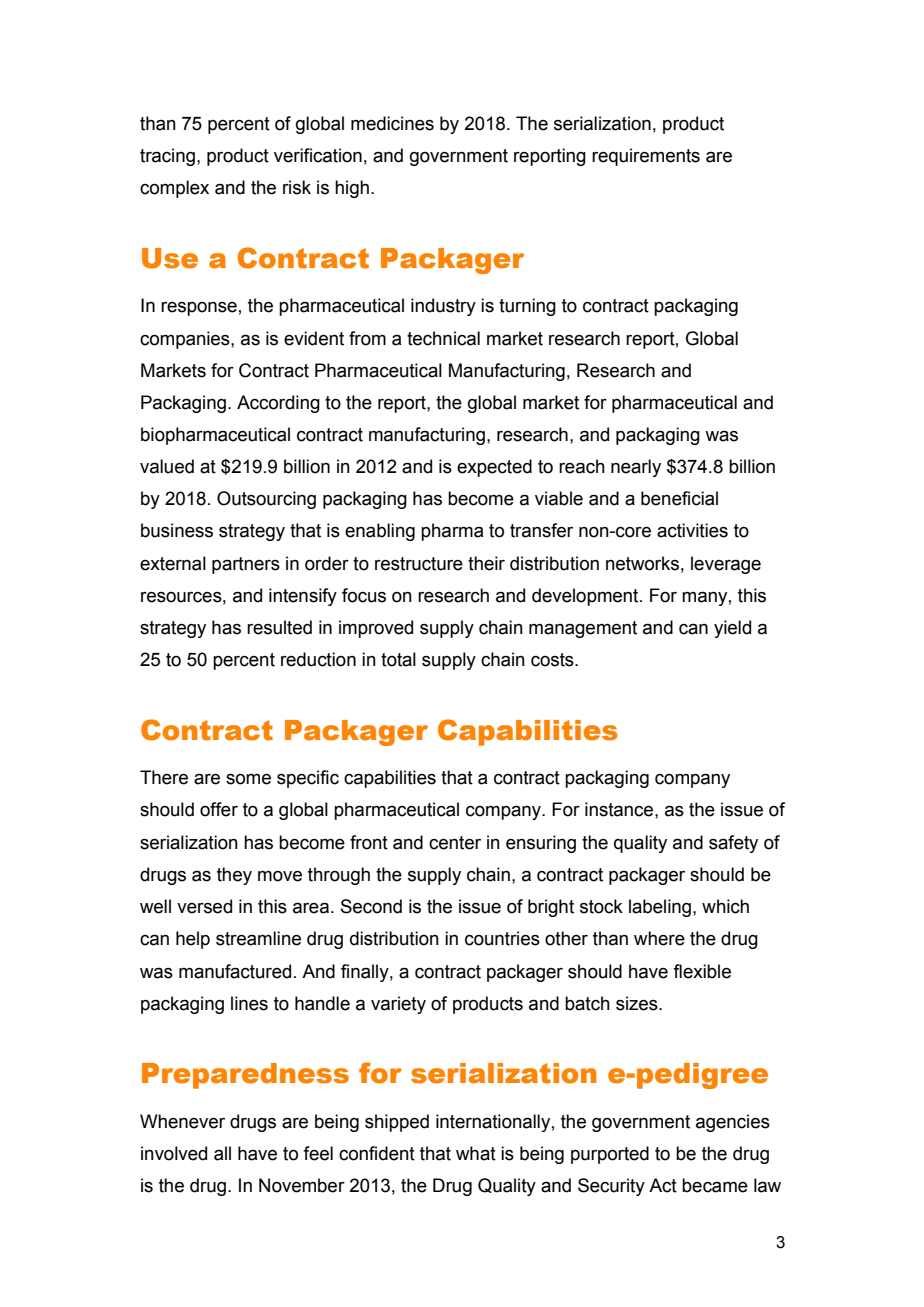  I want to click on Outsourcing, so click(266, 500).
